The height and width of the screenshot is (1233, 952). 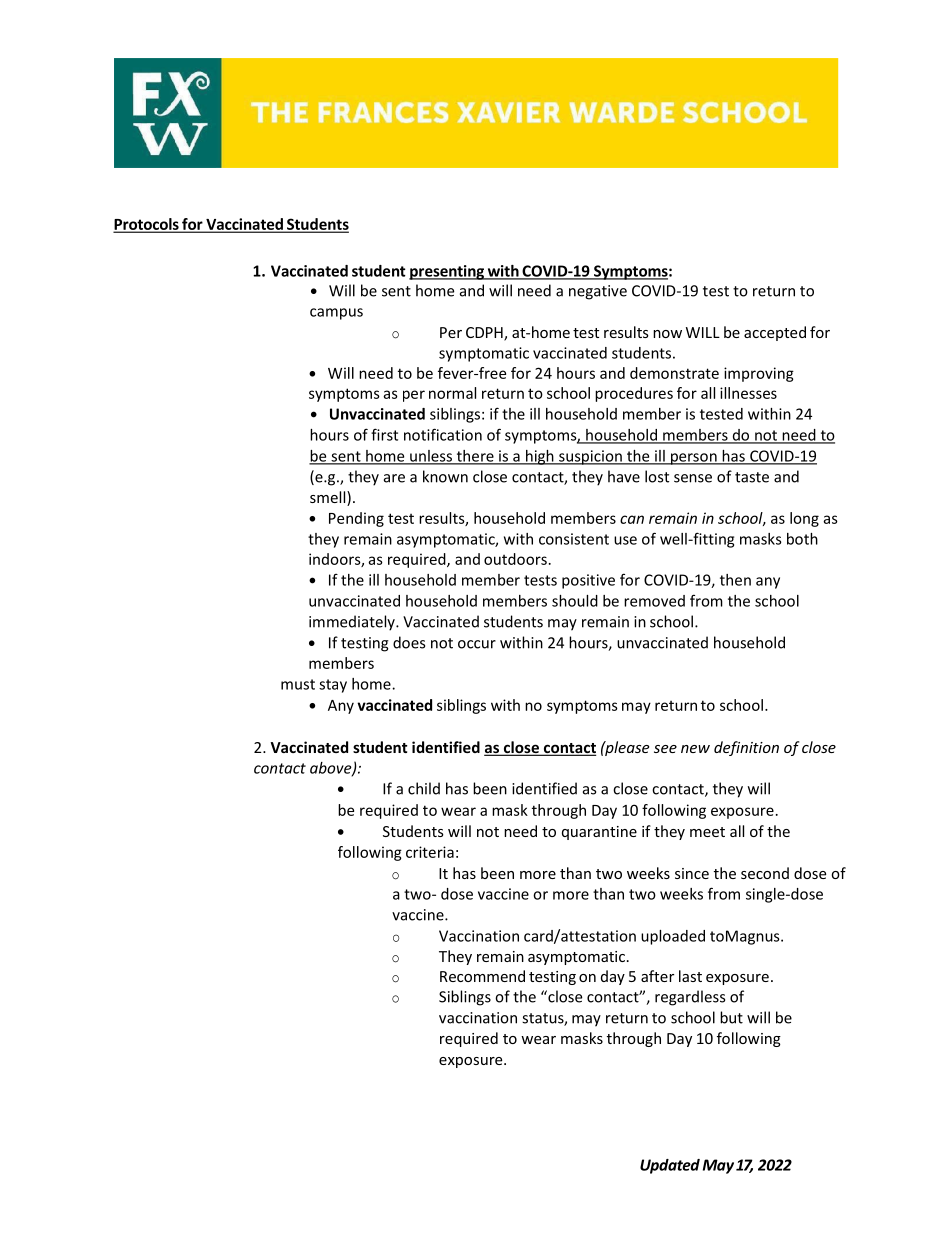 What do you see at coordinates (598, 292) in the screenshot?
I see `negative` at bounding box center [598, 292].
